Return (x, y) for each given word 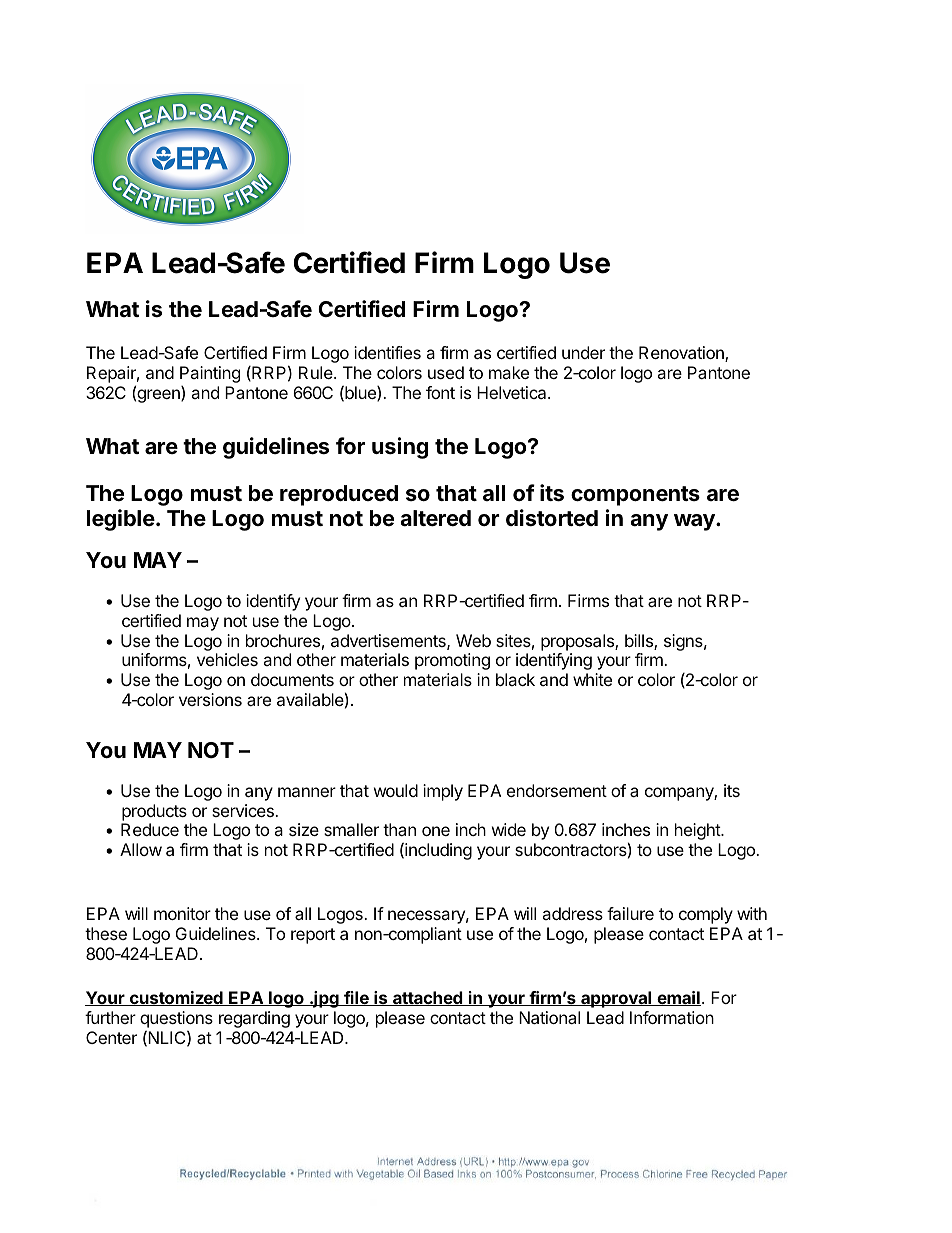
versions (210, 699)
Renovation (682, 354)
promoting (452, 661)
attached (427, 998)
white (592, 679)
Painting (210, 374)
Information (672, 1017)
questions (176, 1019)
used (446, 372)
